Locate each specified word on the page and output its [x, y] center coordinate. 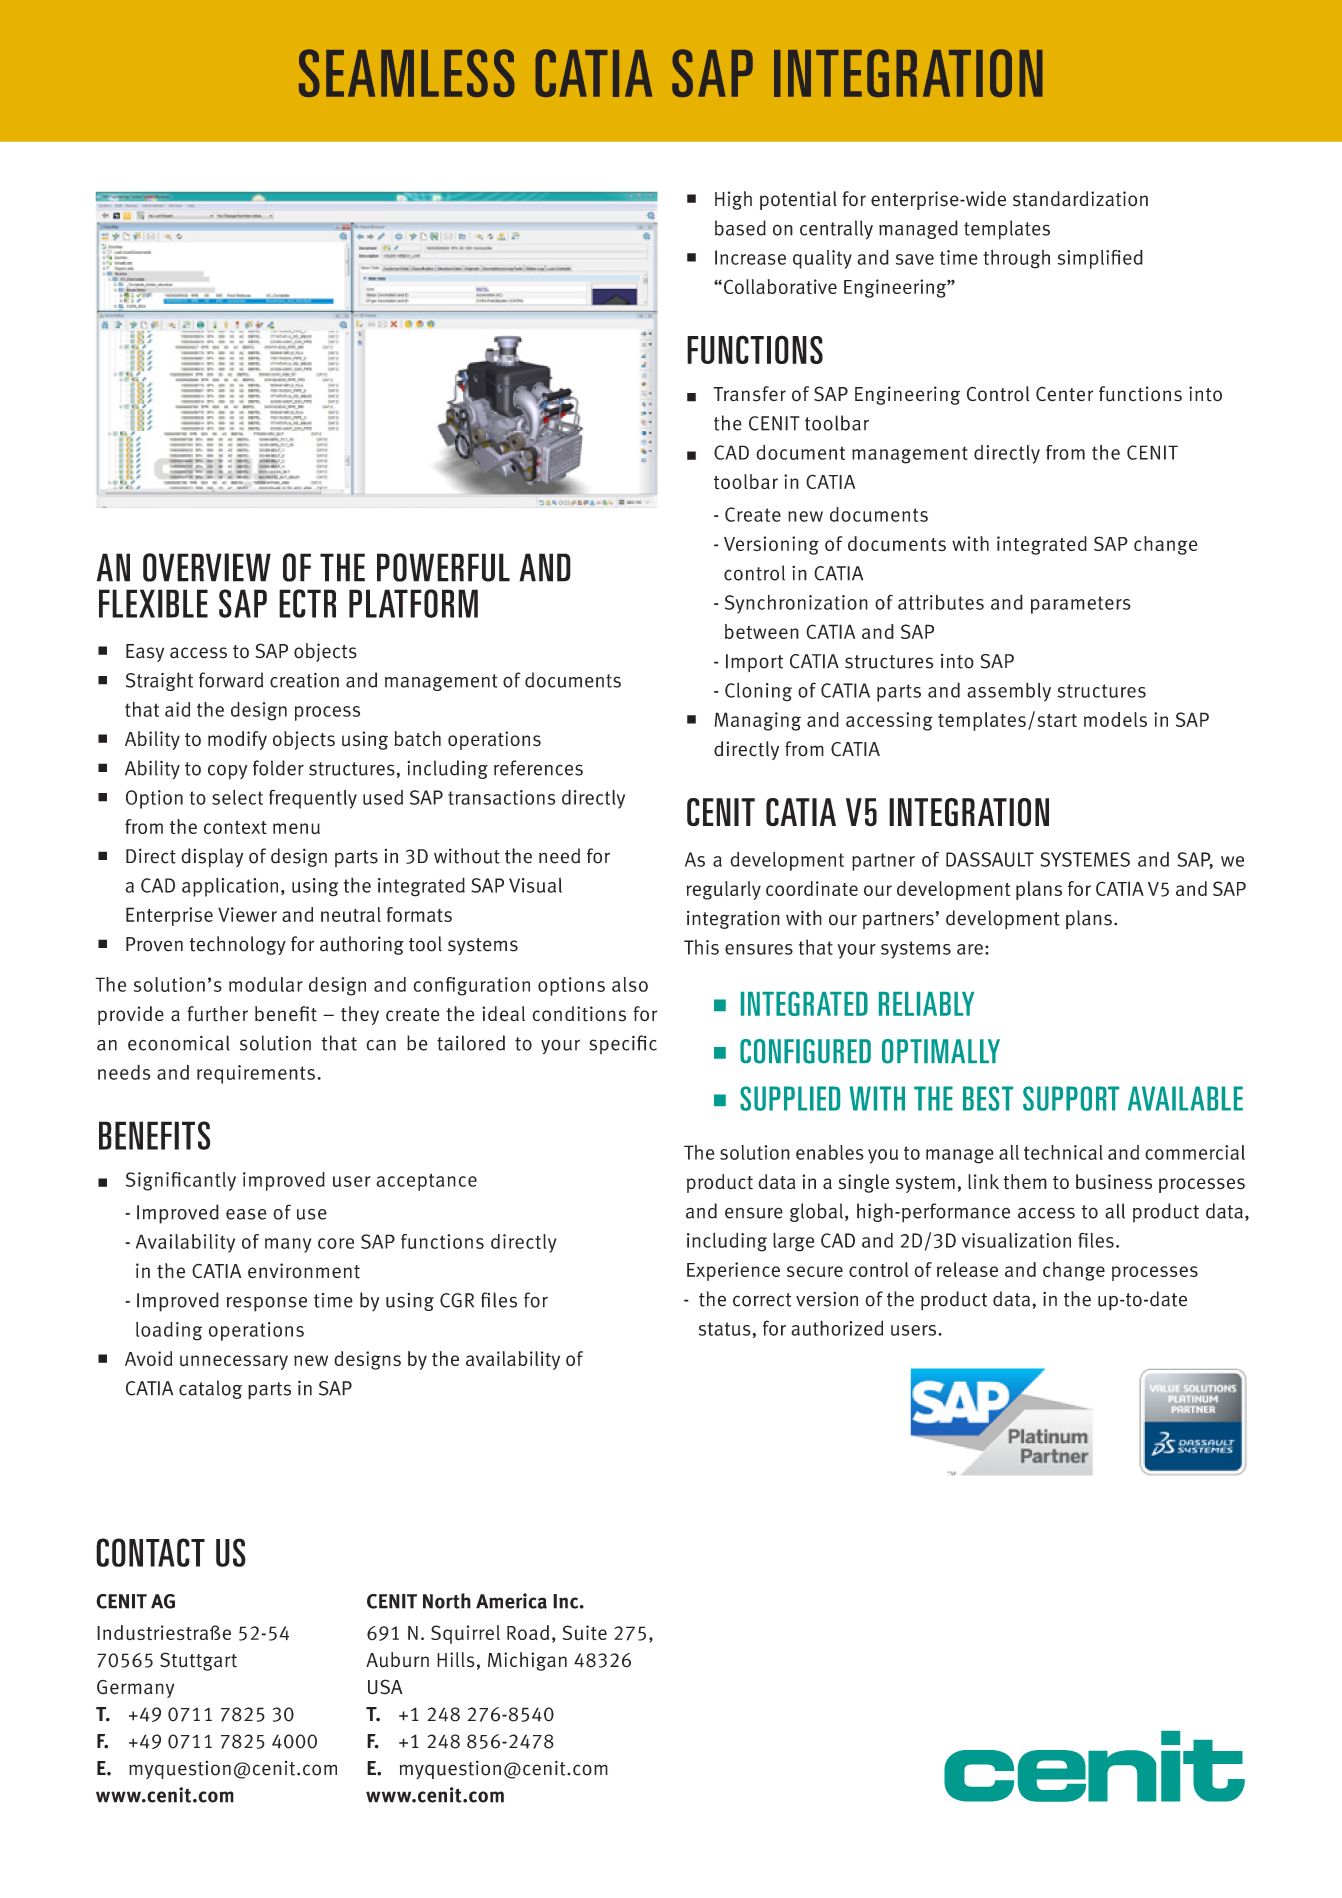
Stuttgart [198, 1661]
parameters [1081, 605]
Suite [585, 1632]
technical [1063, 1152]
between [762, 631]
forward [231, 680]
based [740, 228]
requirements [256, 1074]
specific [623, 1045]
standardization [1080, 199]
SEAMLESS [407, 73]
